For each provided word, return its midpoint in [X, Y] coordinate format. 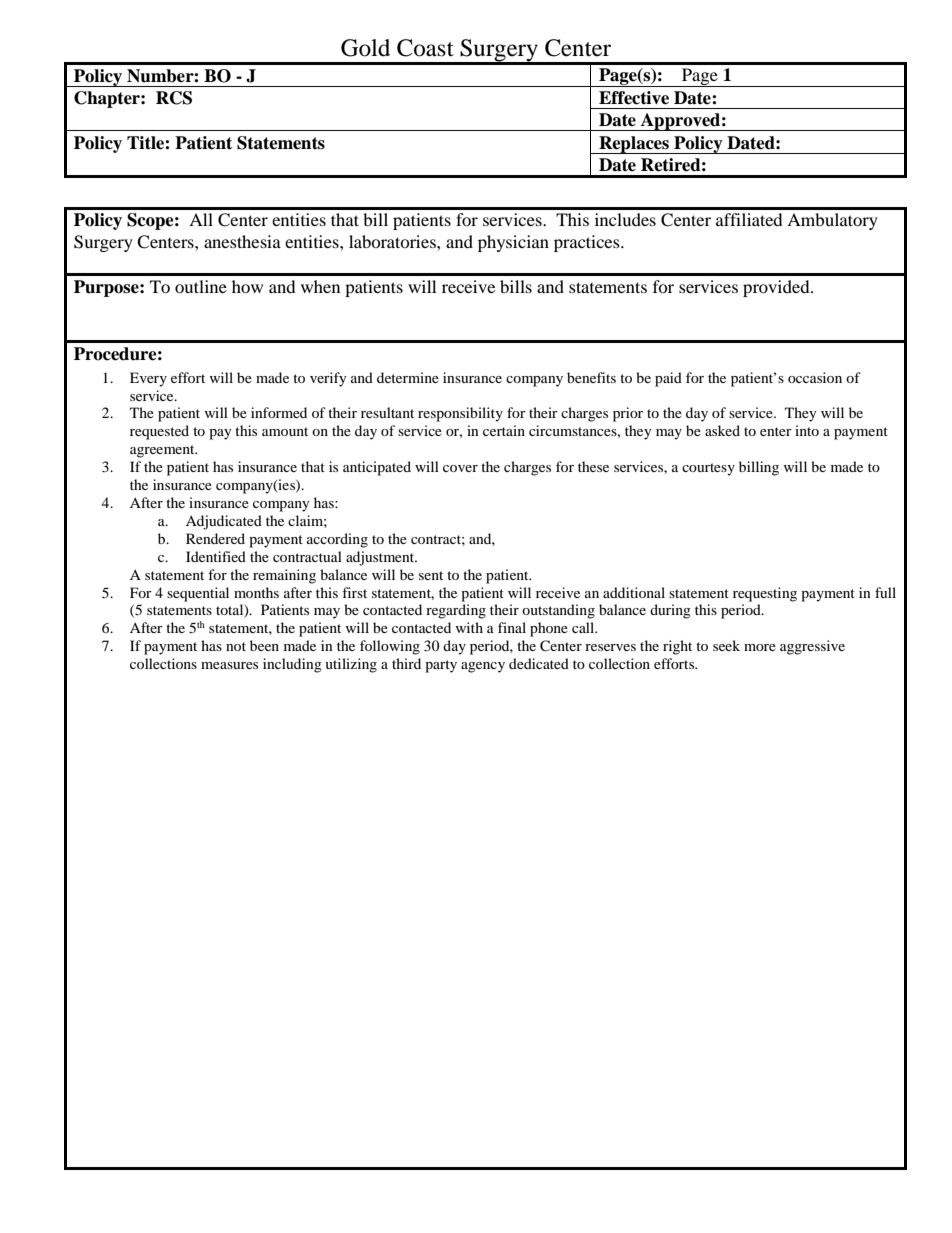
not [236, 646]
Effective [634, 98]
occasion [815, 377]
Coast [425, 48]
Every [148, 379]
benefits [591, 377]
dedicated [539, 663]
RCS [174, 98]
